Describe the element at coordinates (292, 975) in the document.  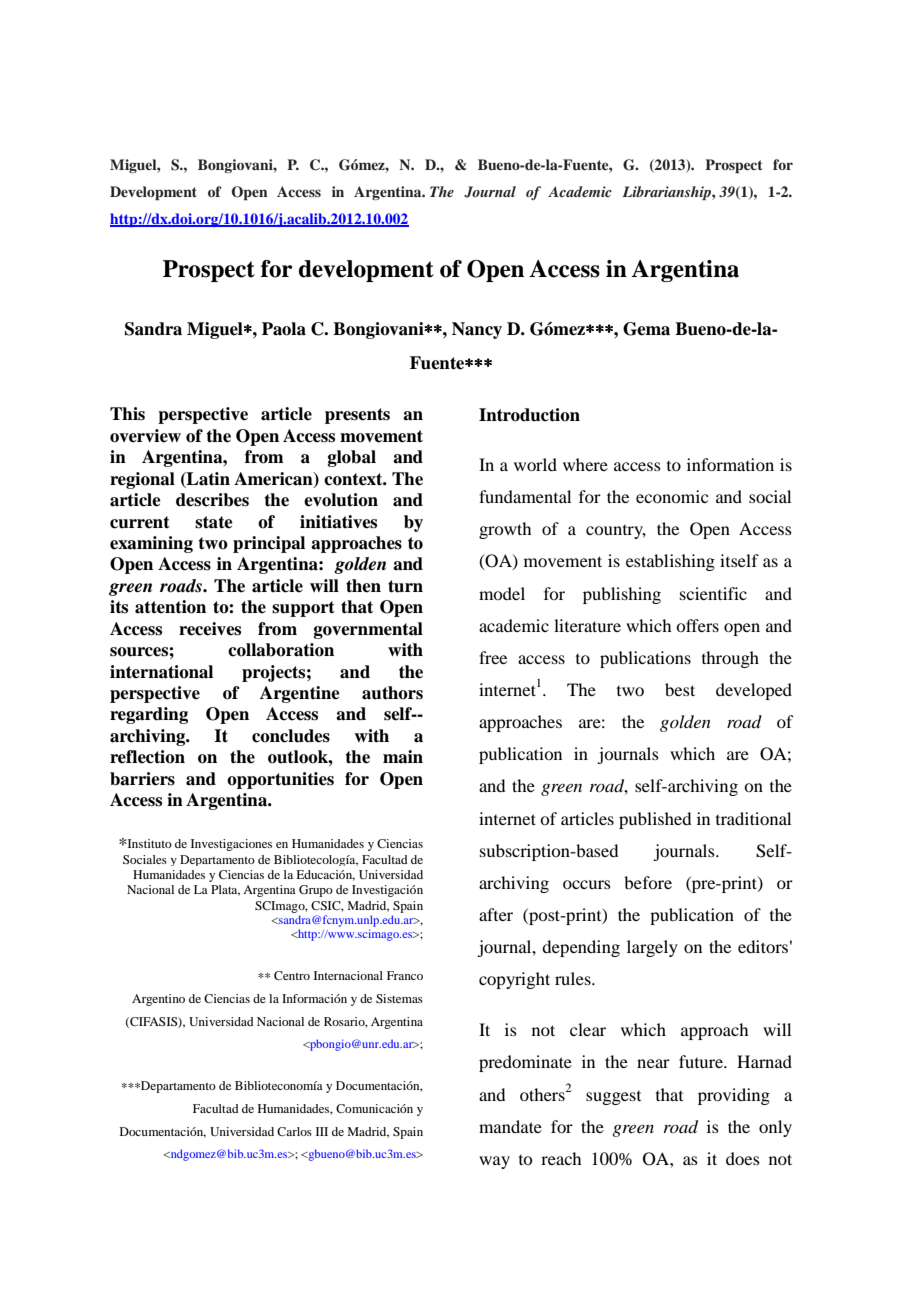
I see `Centro` at that location.
